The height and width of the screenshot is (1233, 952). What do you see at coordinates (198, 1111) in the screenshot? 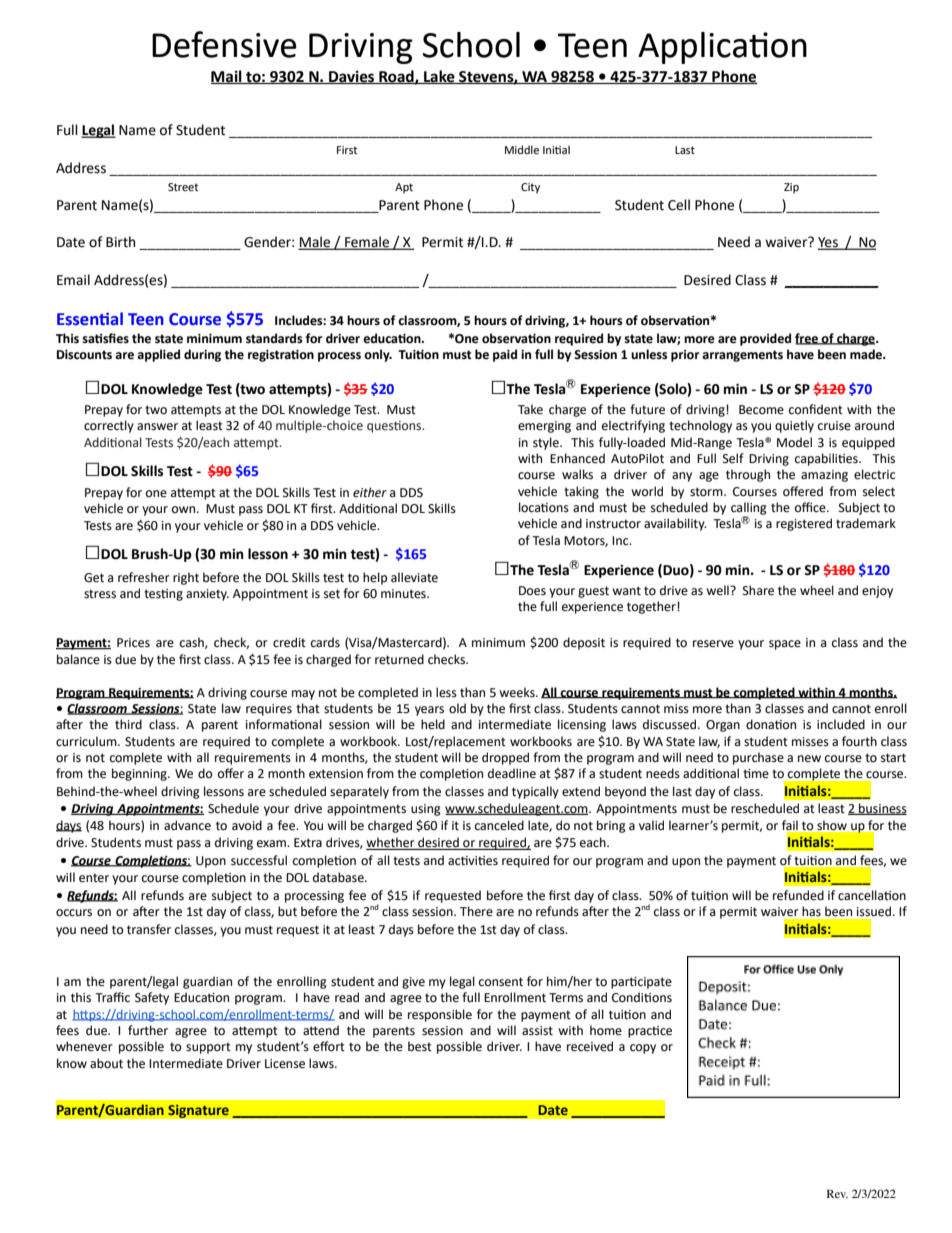
I see `Signature` at bounding box center [198, 1111].
